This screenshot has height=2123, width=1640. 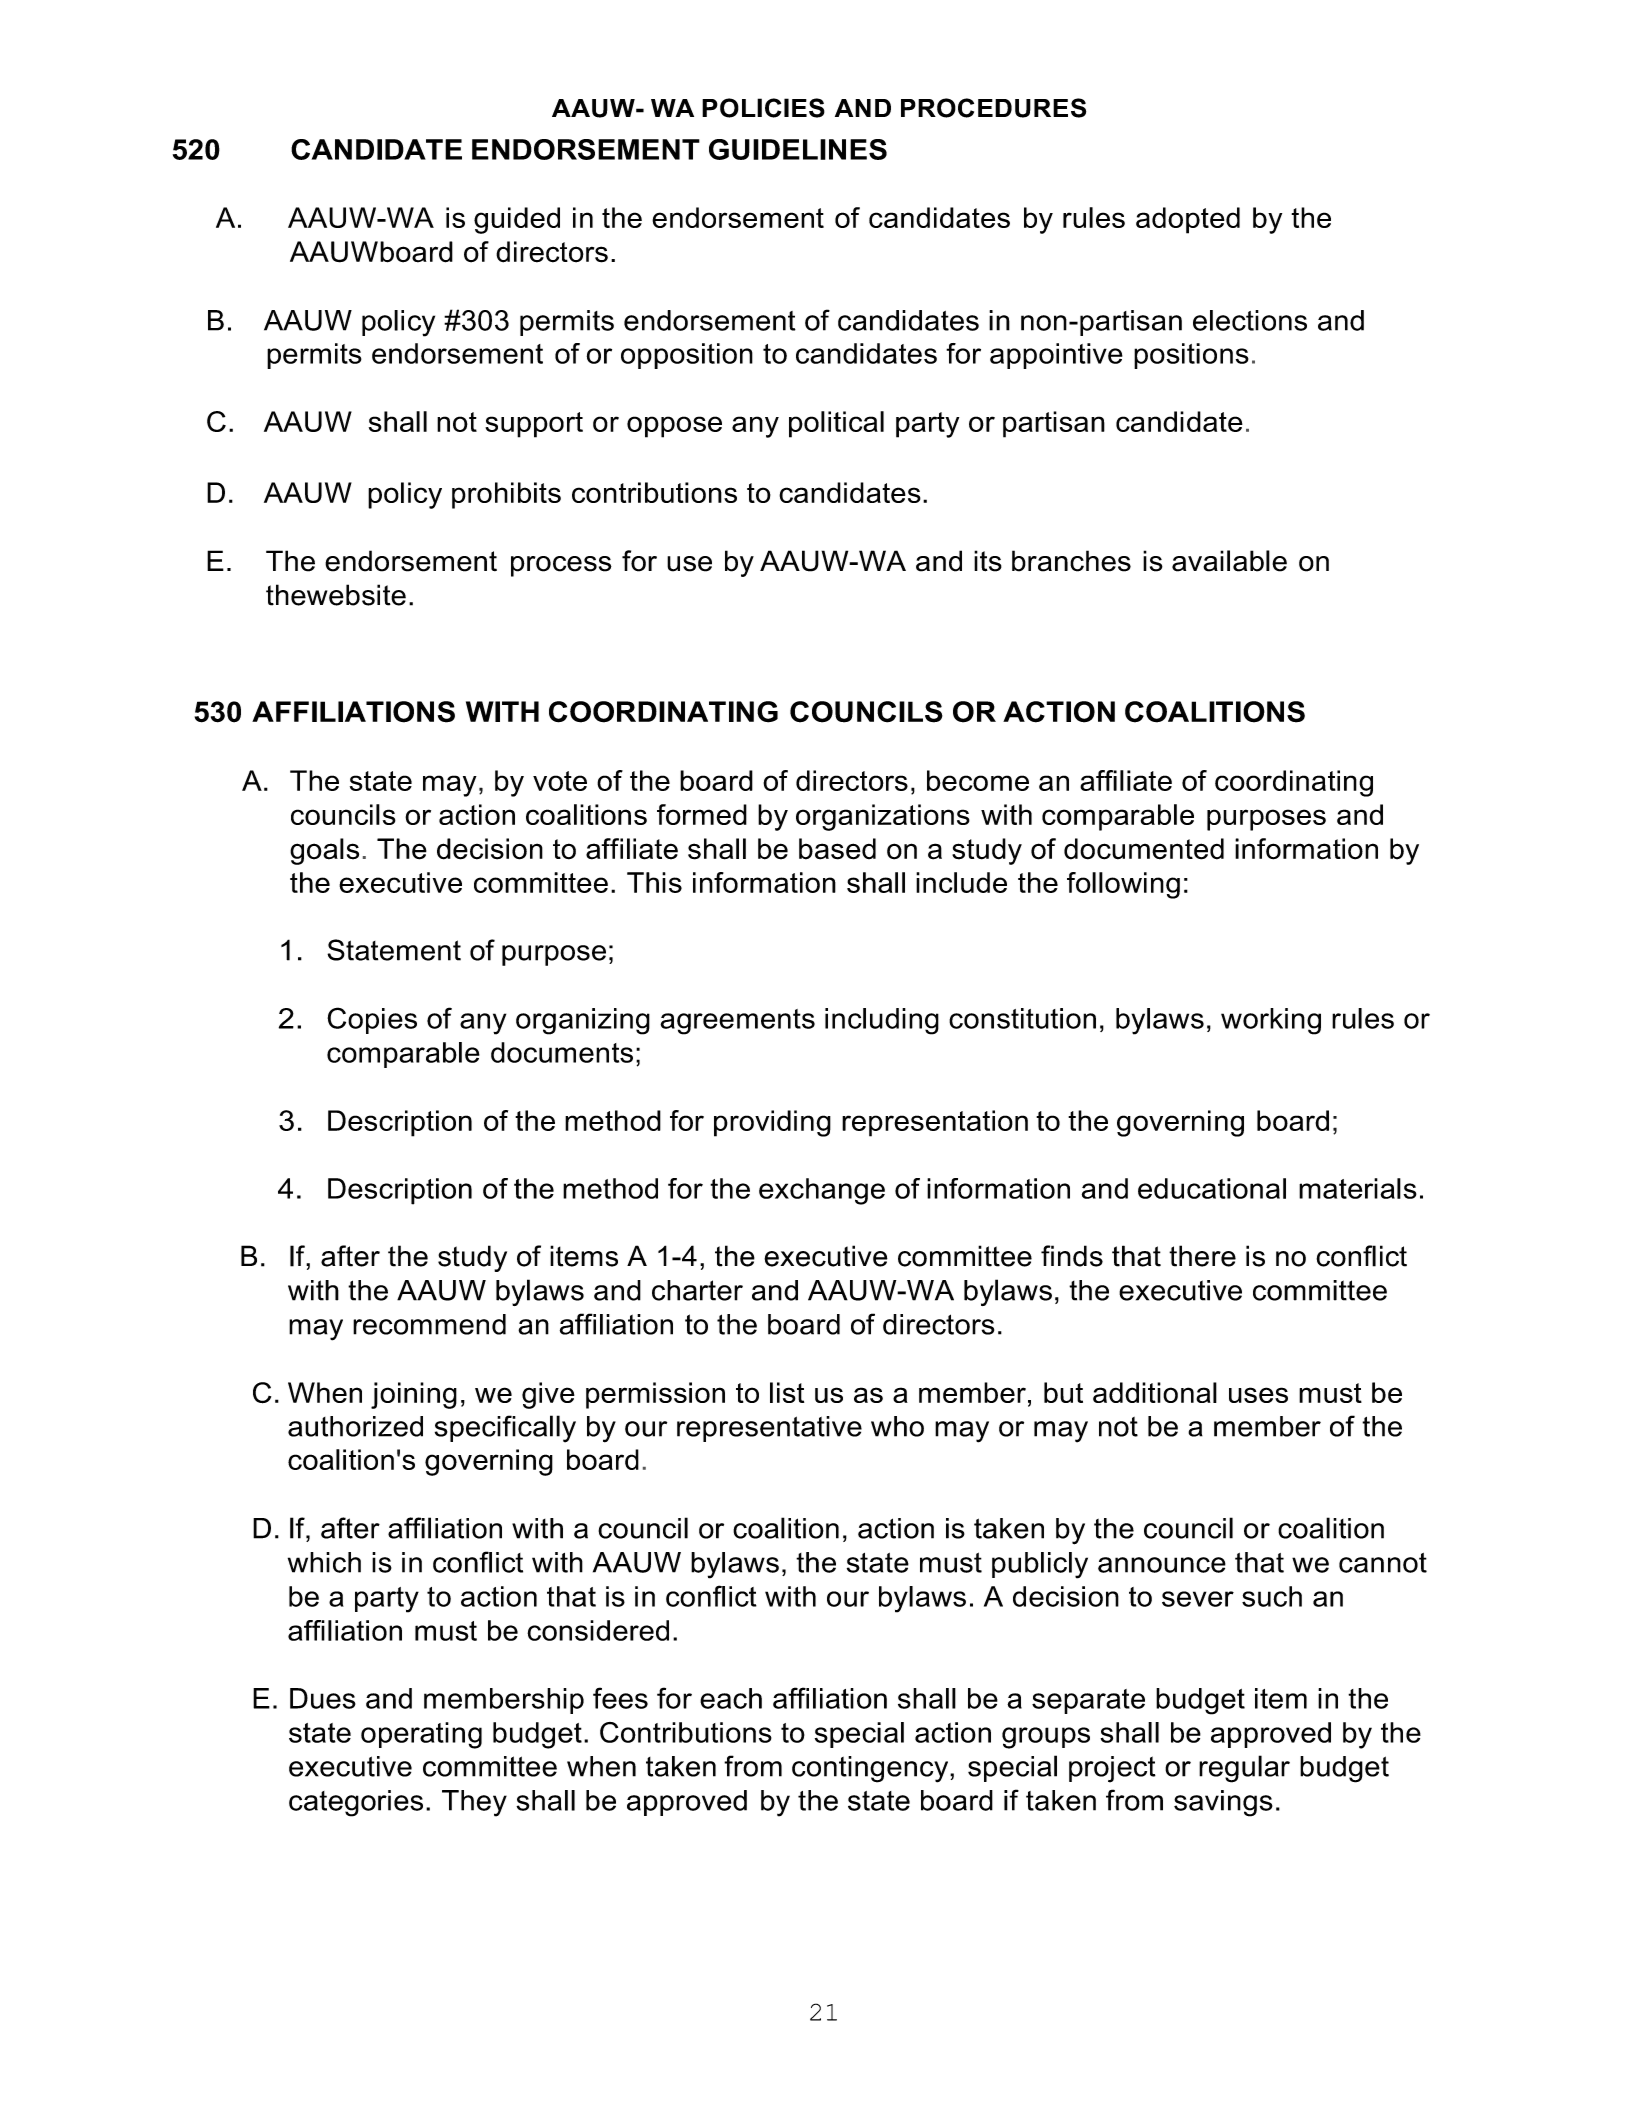 I want to click on guided, so click(x=517, y=220).
